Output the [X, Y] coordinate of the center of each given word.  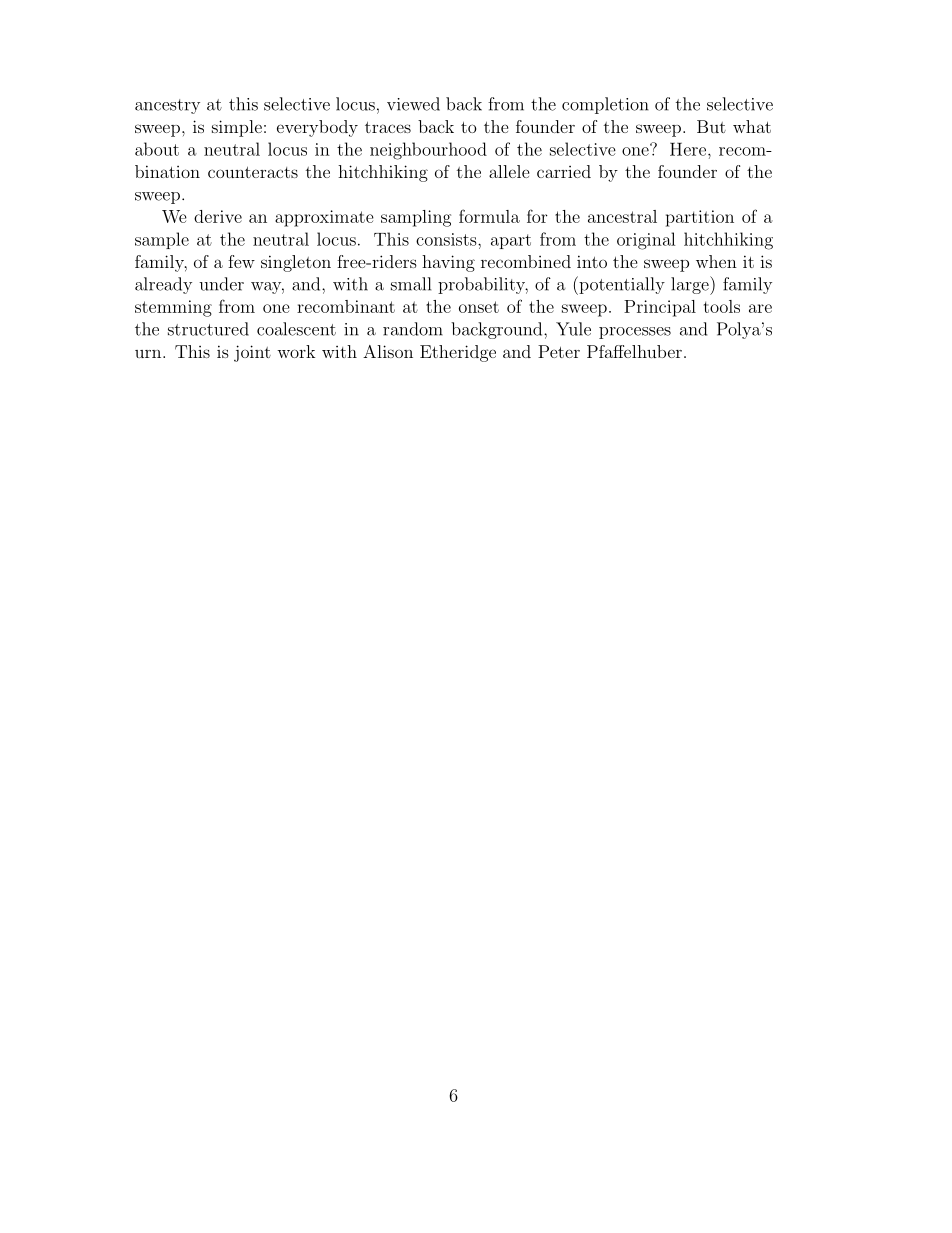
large [691, 285]
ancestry [167, 106]
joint [252, 353]
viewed [413, 104]
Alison [388, 351]
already [163, 285]
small [411, 284]
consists [447, 239]
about [157, 149]
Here [688, 149]
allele [509, 171]
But [711, 126]
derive [218, 216]
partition [700, 218]
